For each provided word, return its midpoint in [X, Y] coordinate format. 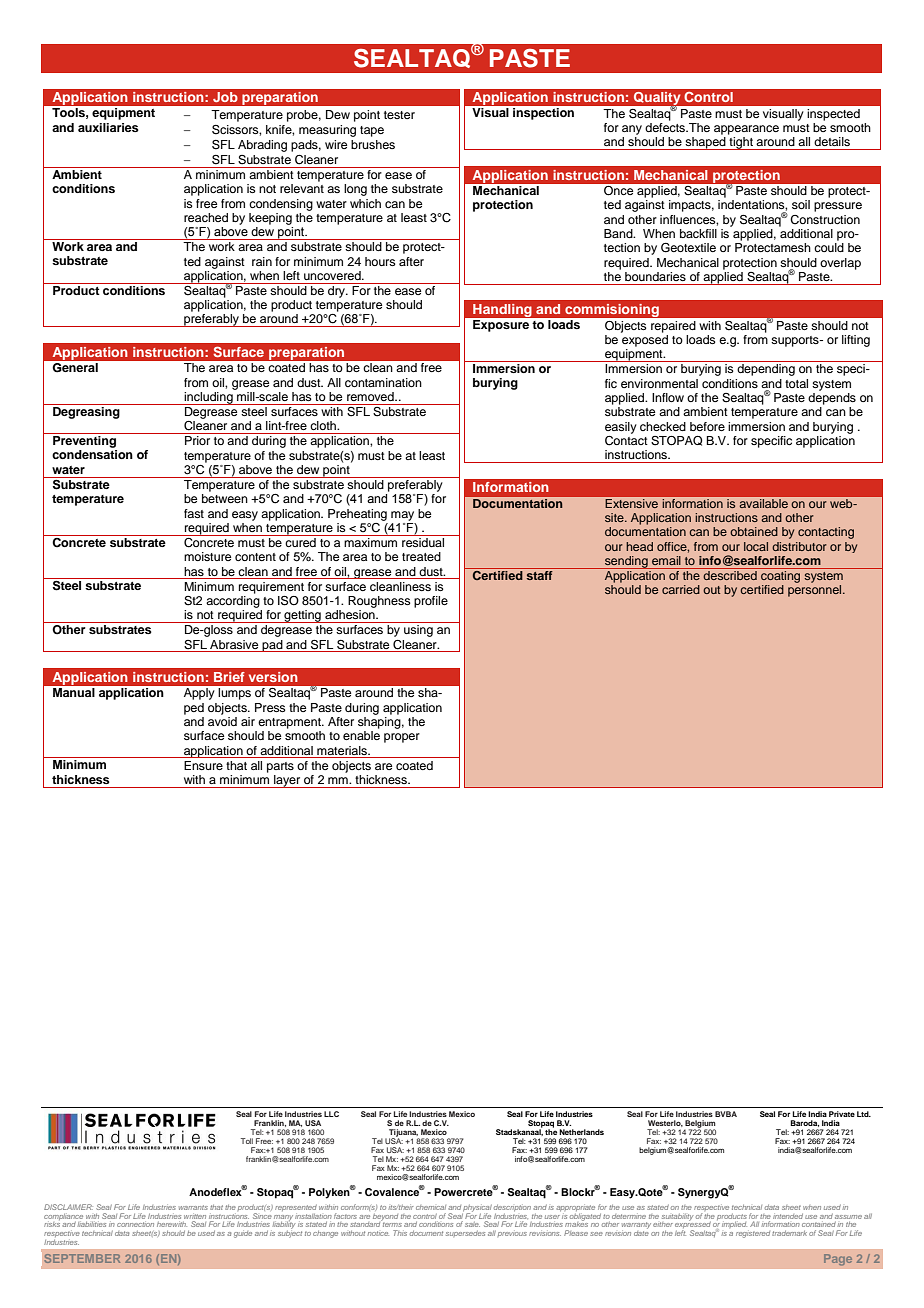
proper [402, 738]
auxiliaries [108, 127]
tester [399, 115]
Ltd [864, 1114]
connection [135, 1224]
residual [423, 541]
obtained [754, 531]
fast [194, 513]
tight [741, 143]
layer [287, 781]
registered [753, 1234]
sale [472, 1224]
